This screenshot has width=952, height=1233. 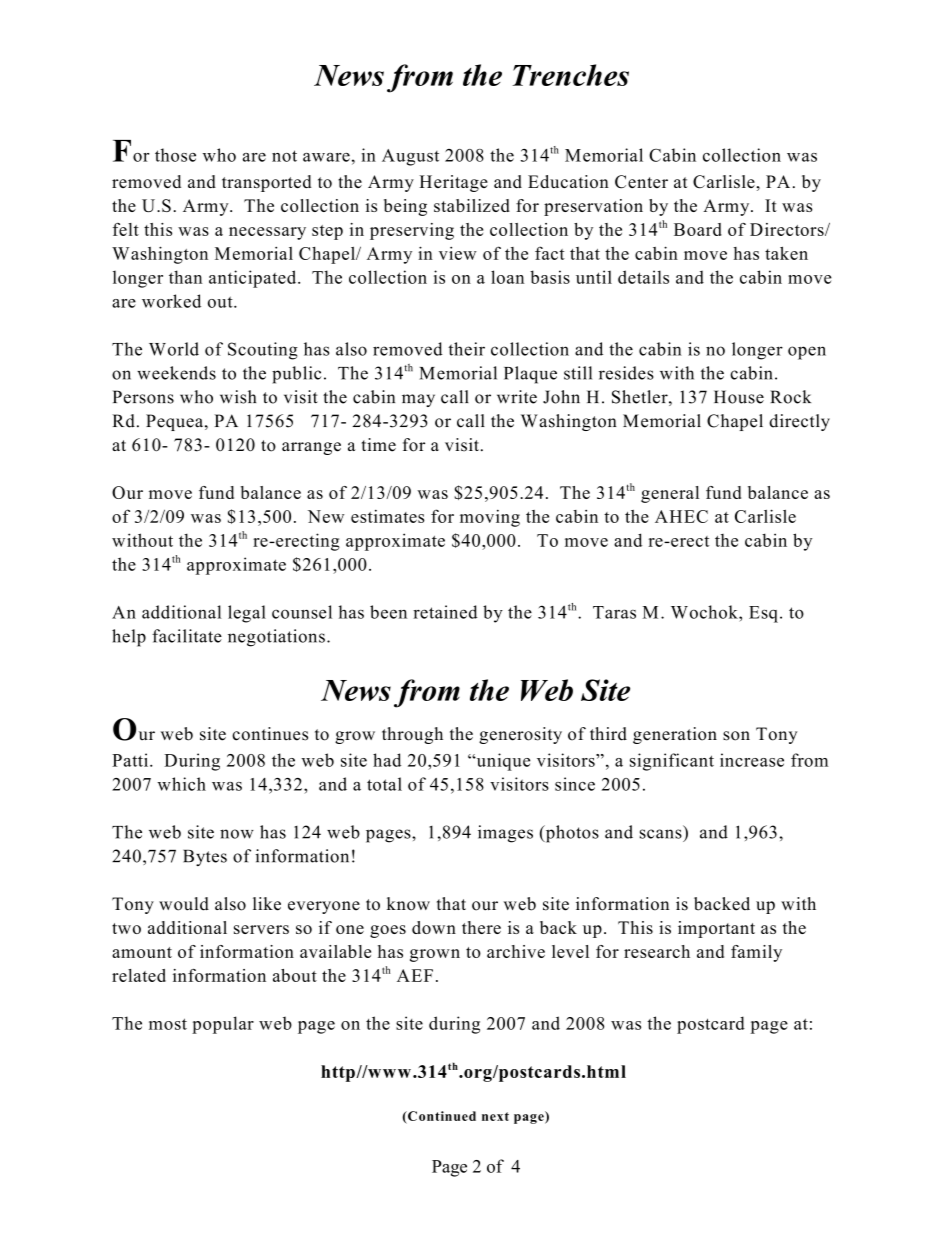 I want to click on arrange, so click(x=311, y=448).
